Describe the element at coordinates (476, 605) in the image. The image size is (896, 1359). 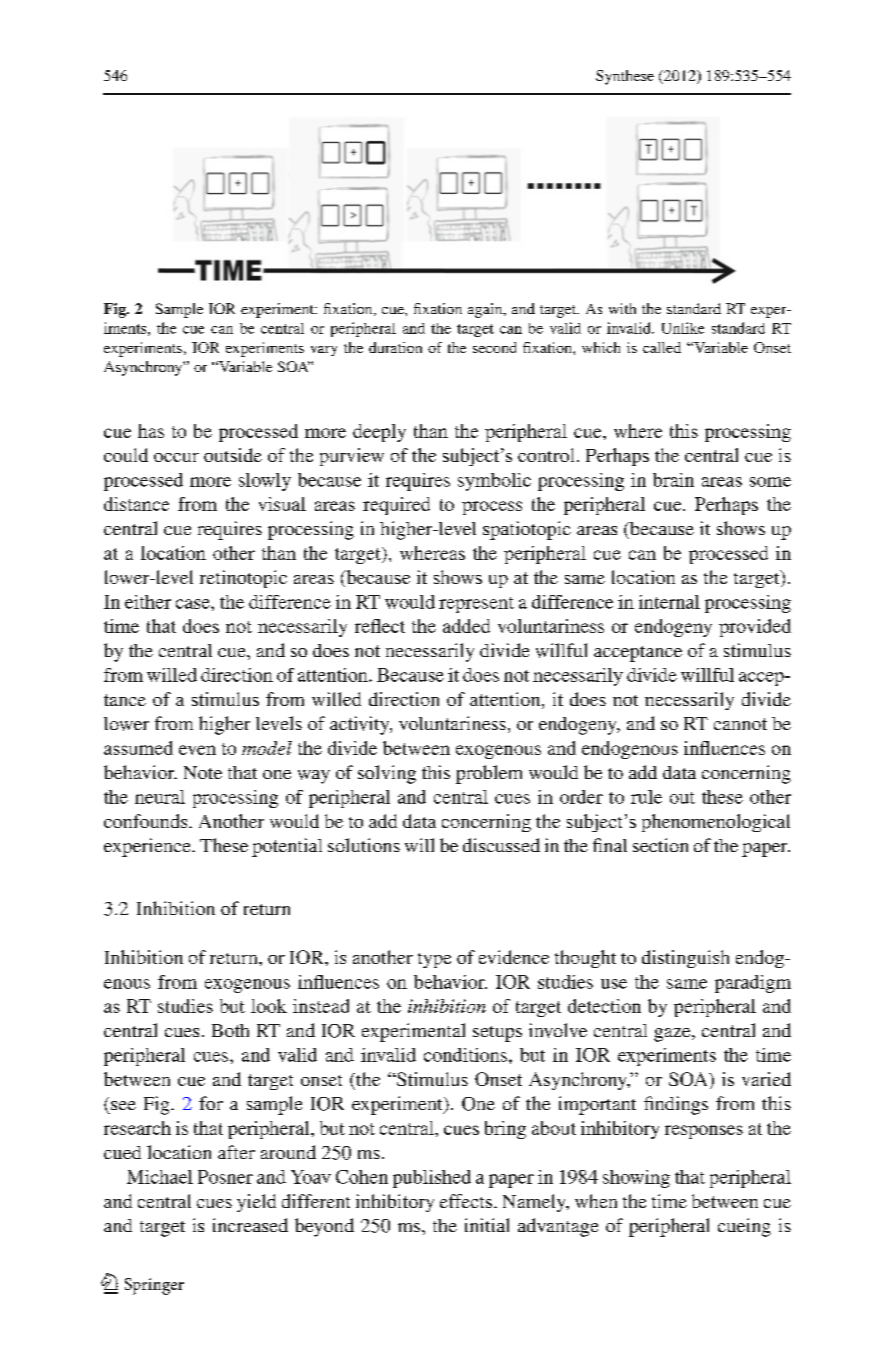
I see `represent` at that location.
